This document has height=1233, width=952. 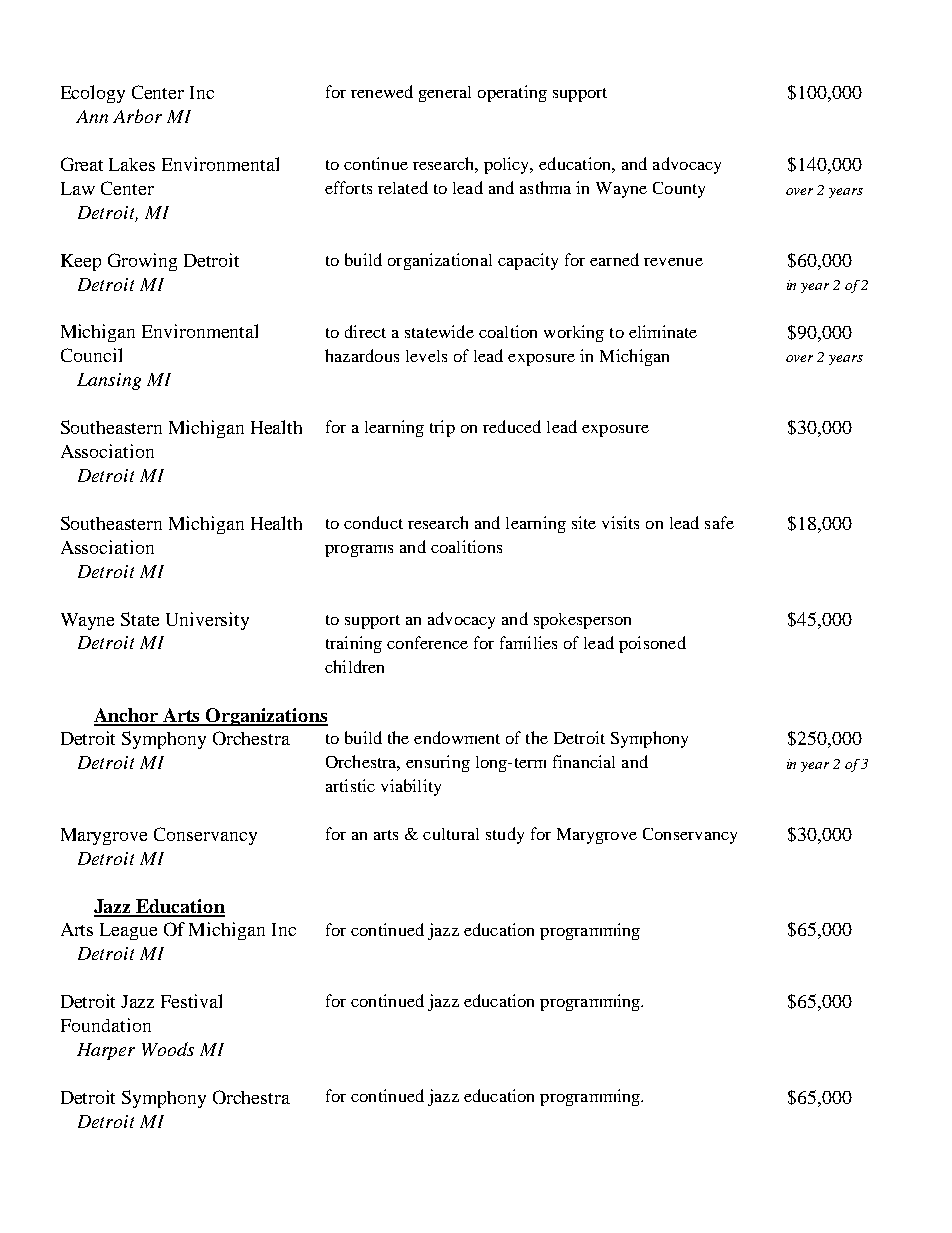 What do you see at coordinates (168, 1049) in the document?
I see `Woods` at bounding box center [168, 1049].
